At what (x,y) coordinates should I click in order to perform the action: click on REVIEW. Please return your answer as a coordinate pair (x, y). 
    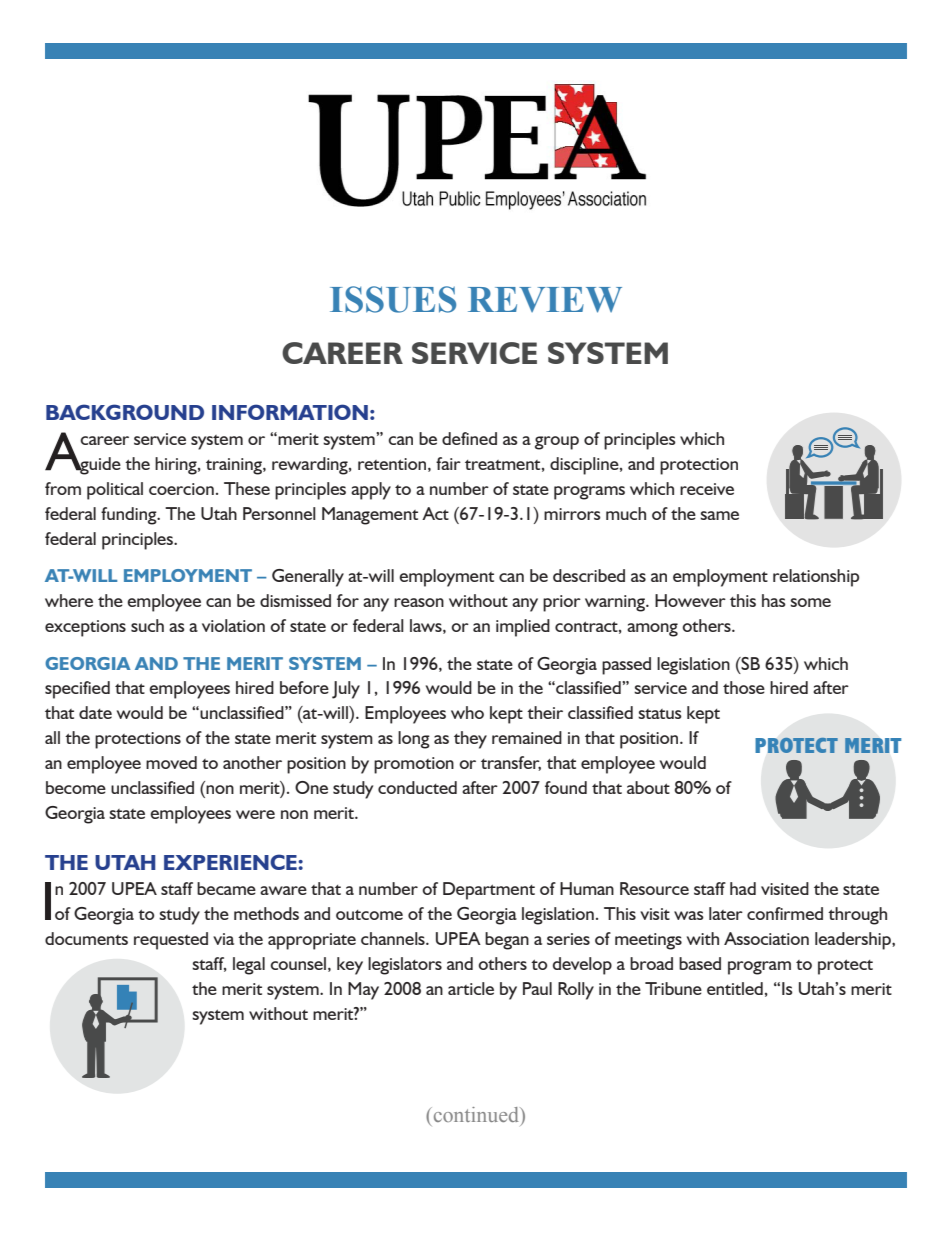
    Looking at the image, I should click on (545, 300).
